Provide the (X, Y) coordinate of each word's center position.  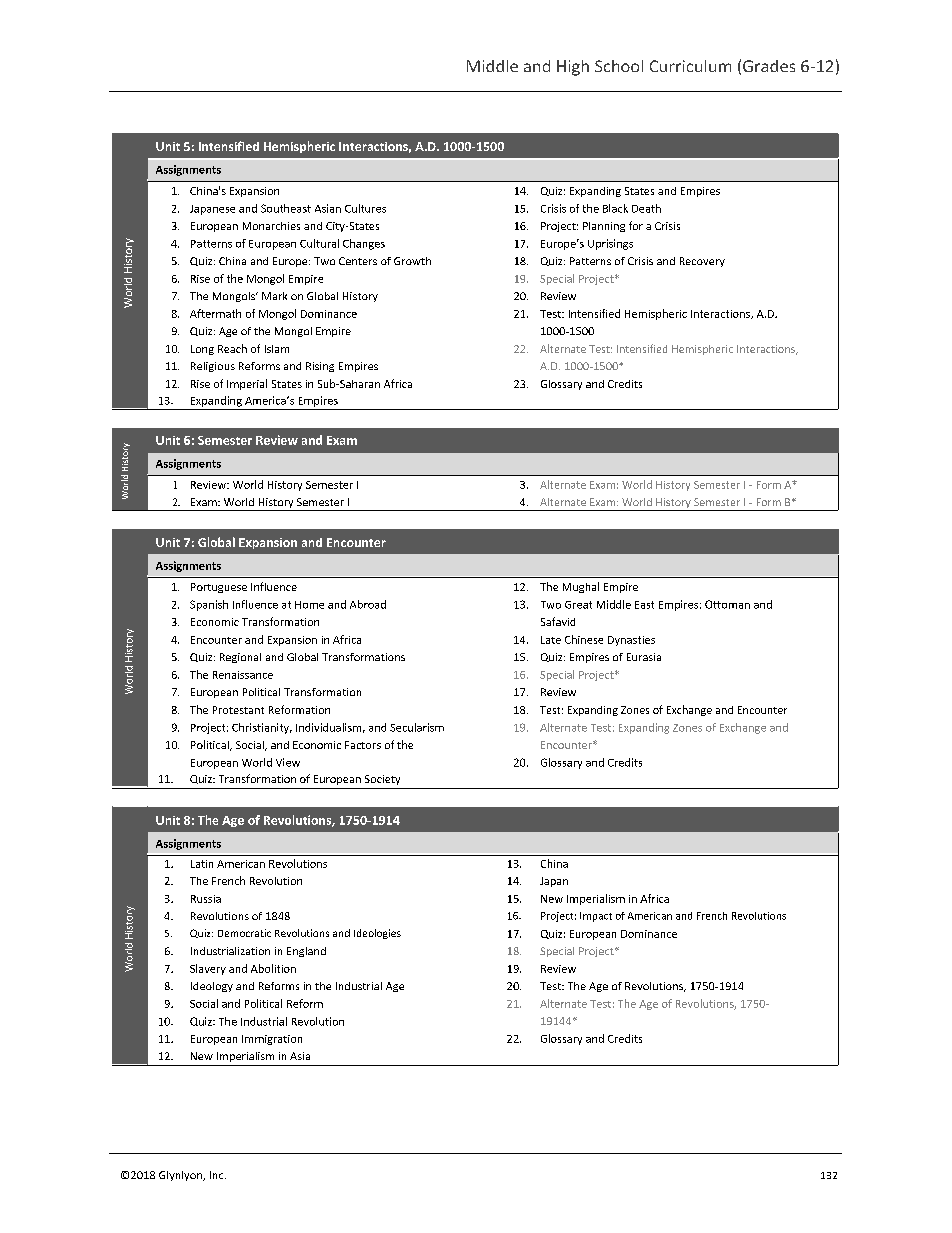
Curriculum (690, 66)
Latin (202, 864)
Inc (218, 1175)
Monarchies (271, 226)
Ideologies (377, 934)
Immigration (272, 1040)
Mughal (581, 587)
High (573, 68)
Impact (596, 917)
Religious (213, 367)
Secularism (417, 727)
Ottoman (727, 604)
